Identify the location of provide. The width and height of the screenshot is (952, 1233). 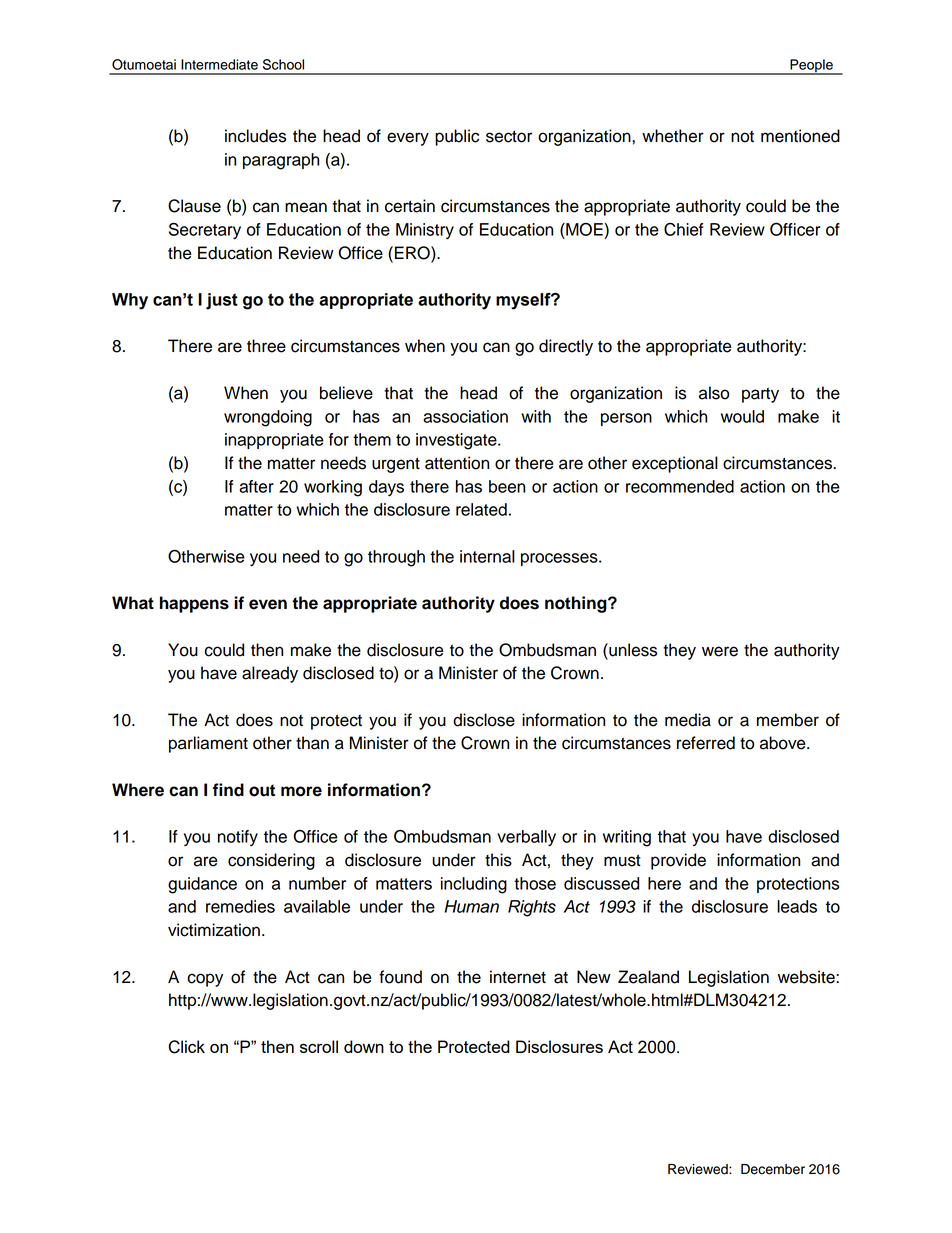
(678, 861).
